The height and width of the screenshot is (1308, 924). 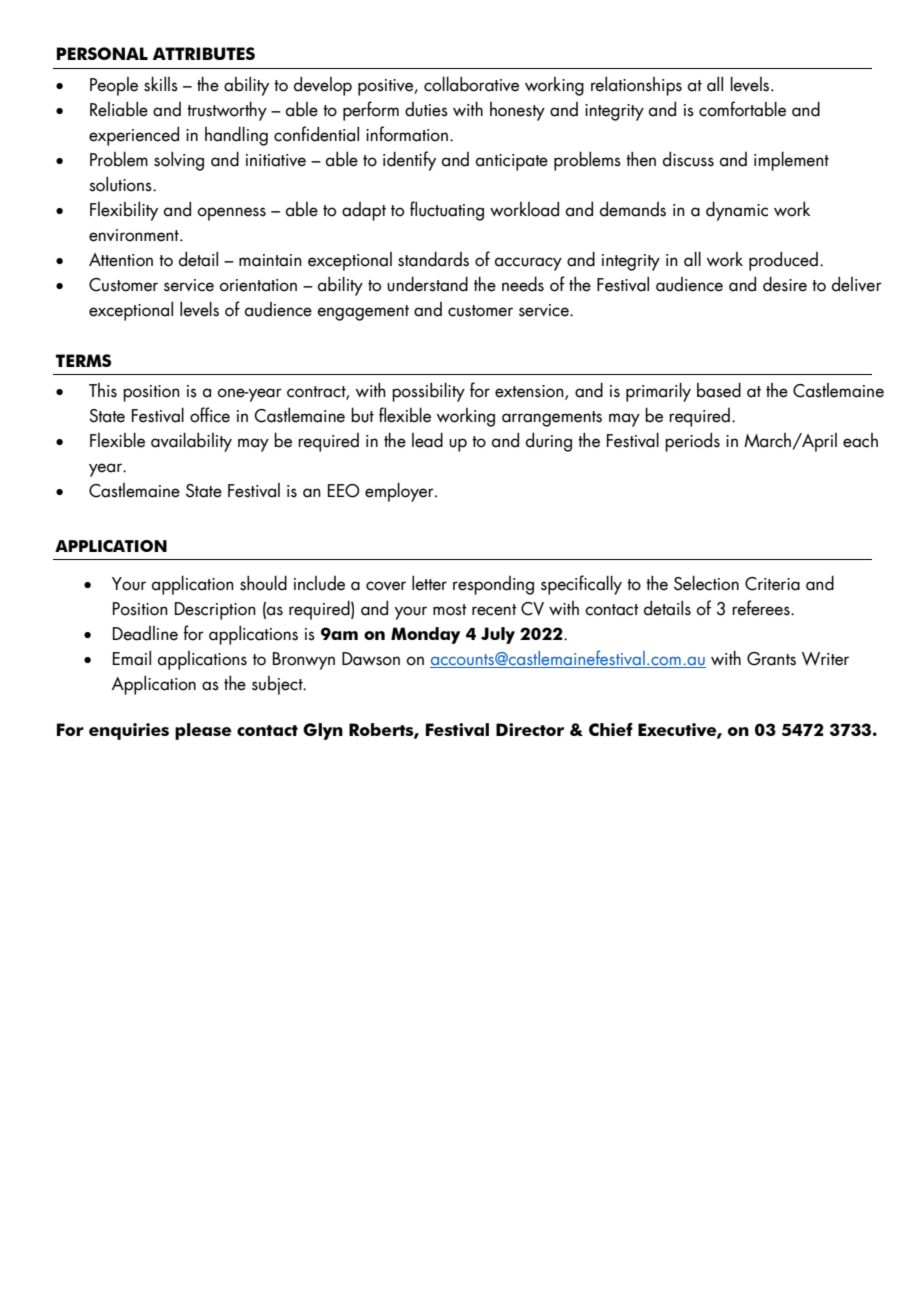 I want to click on relationships, so click(x=636, y=86).
